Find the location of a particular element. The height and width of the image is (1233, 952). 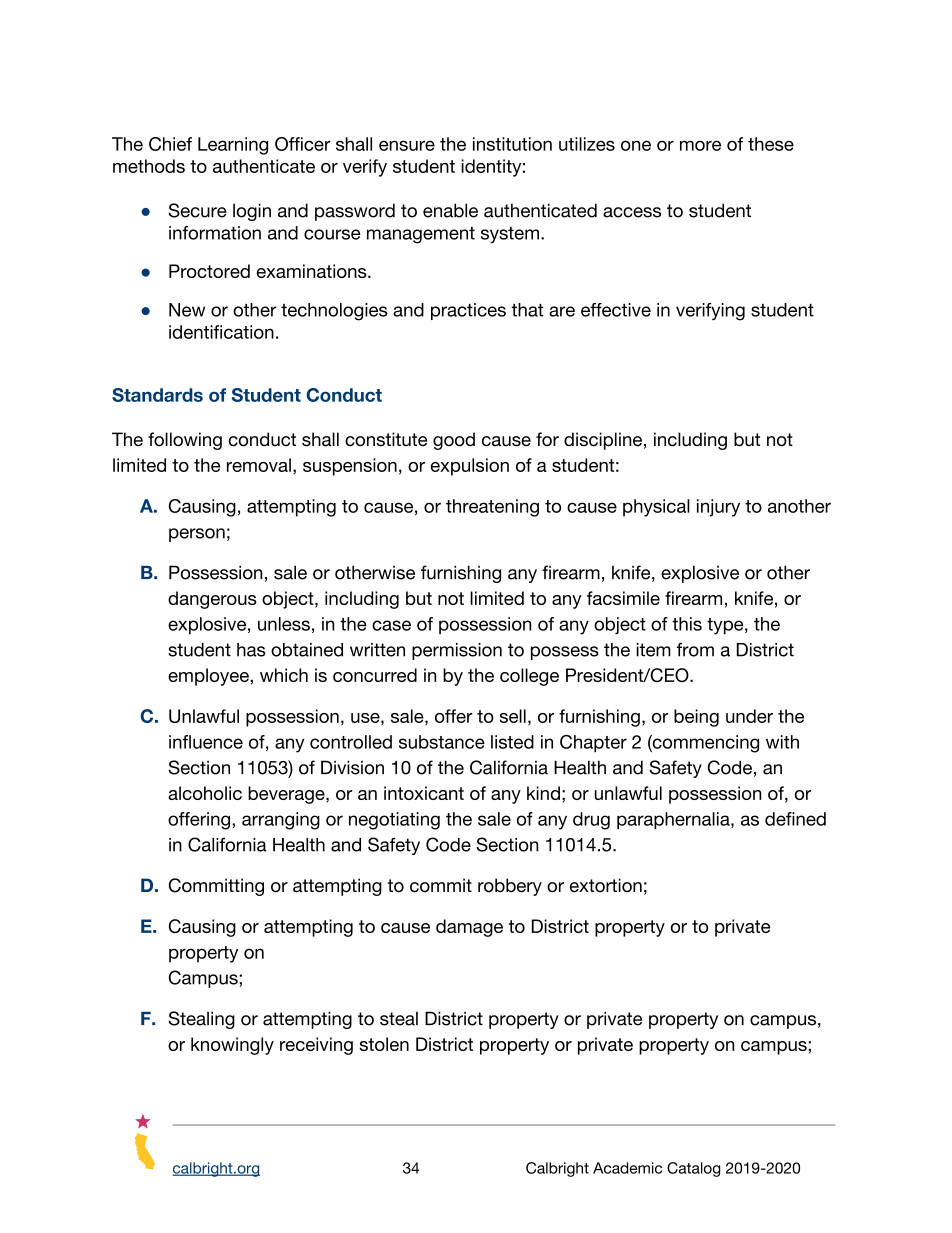

Learning is located at coordinates (233, 146).
